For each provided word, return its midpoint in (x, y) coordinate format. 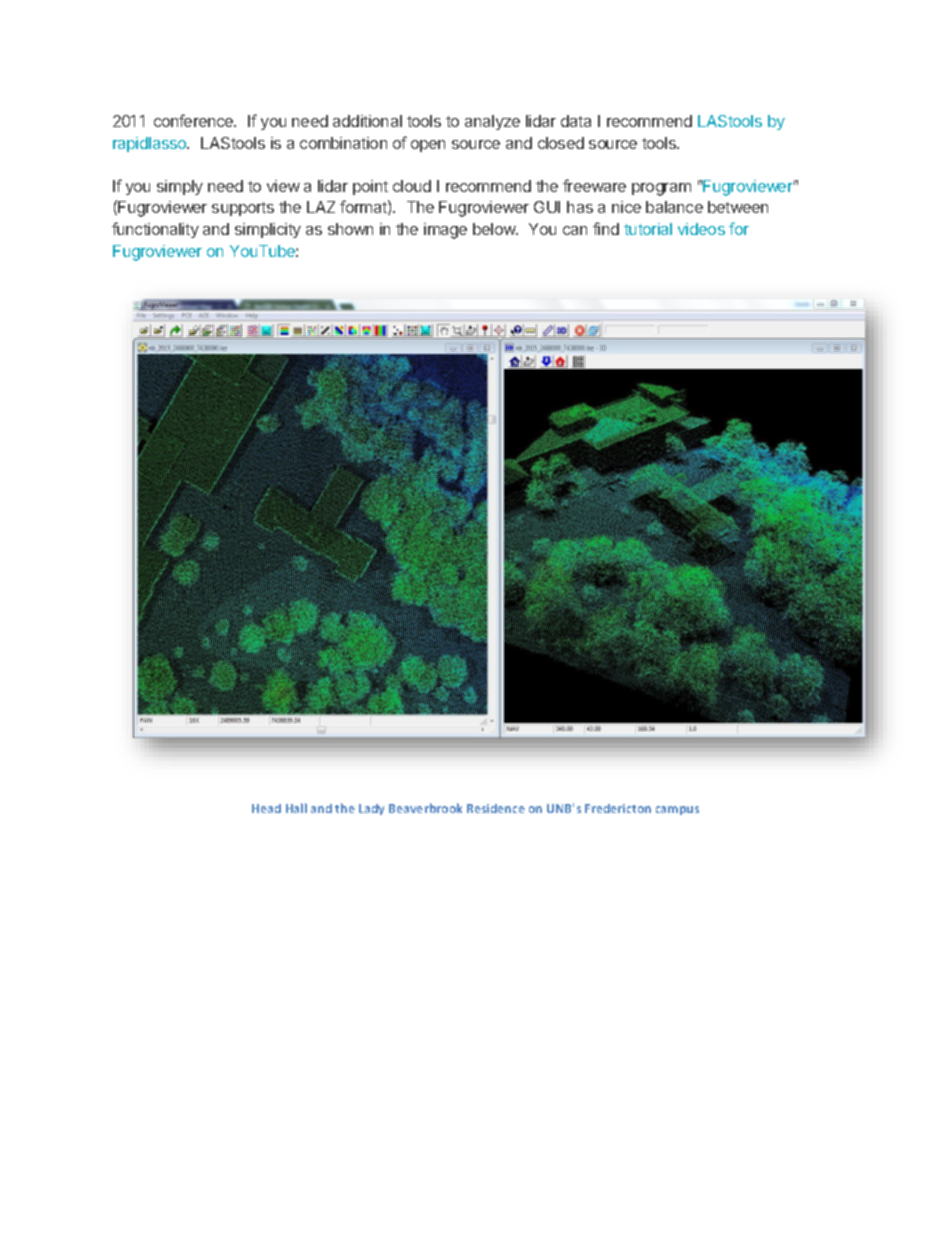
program (661, 189)
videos (701, 229)
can (575, 230)
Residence (496, 808)
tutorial (648, 229)
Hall (296, 808)
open (428, 146)
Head (266, 808)
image (445, 231)
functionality (155, 230)
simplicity (268, 230)
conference (195, 120)
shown (350, 229)
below (495, 229)
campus (677, 810)
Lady (371, 809)
